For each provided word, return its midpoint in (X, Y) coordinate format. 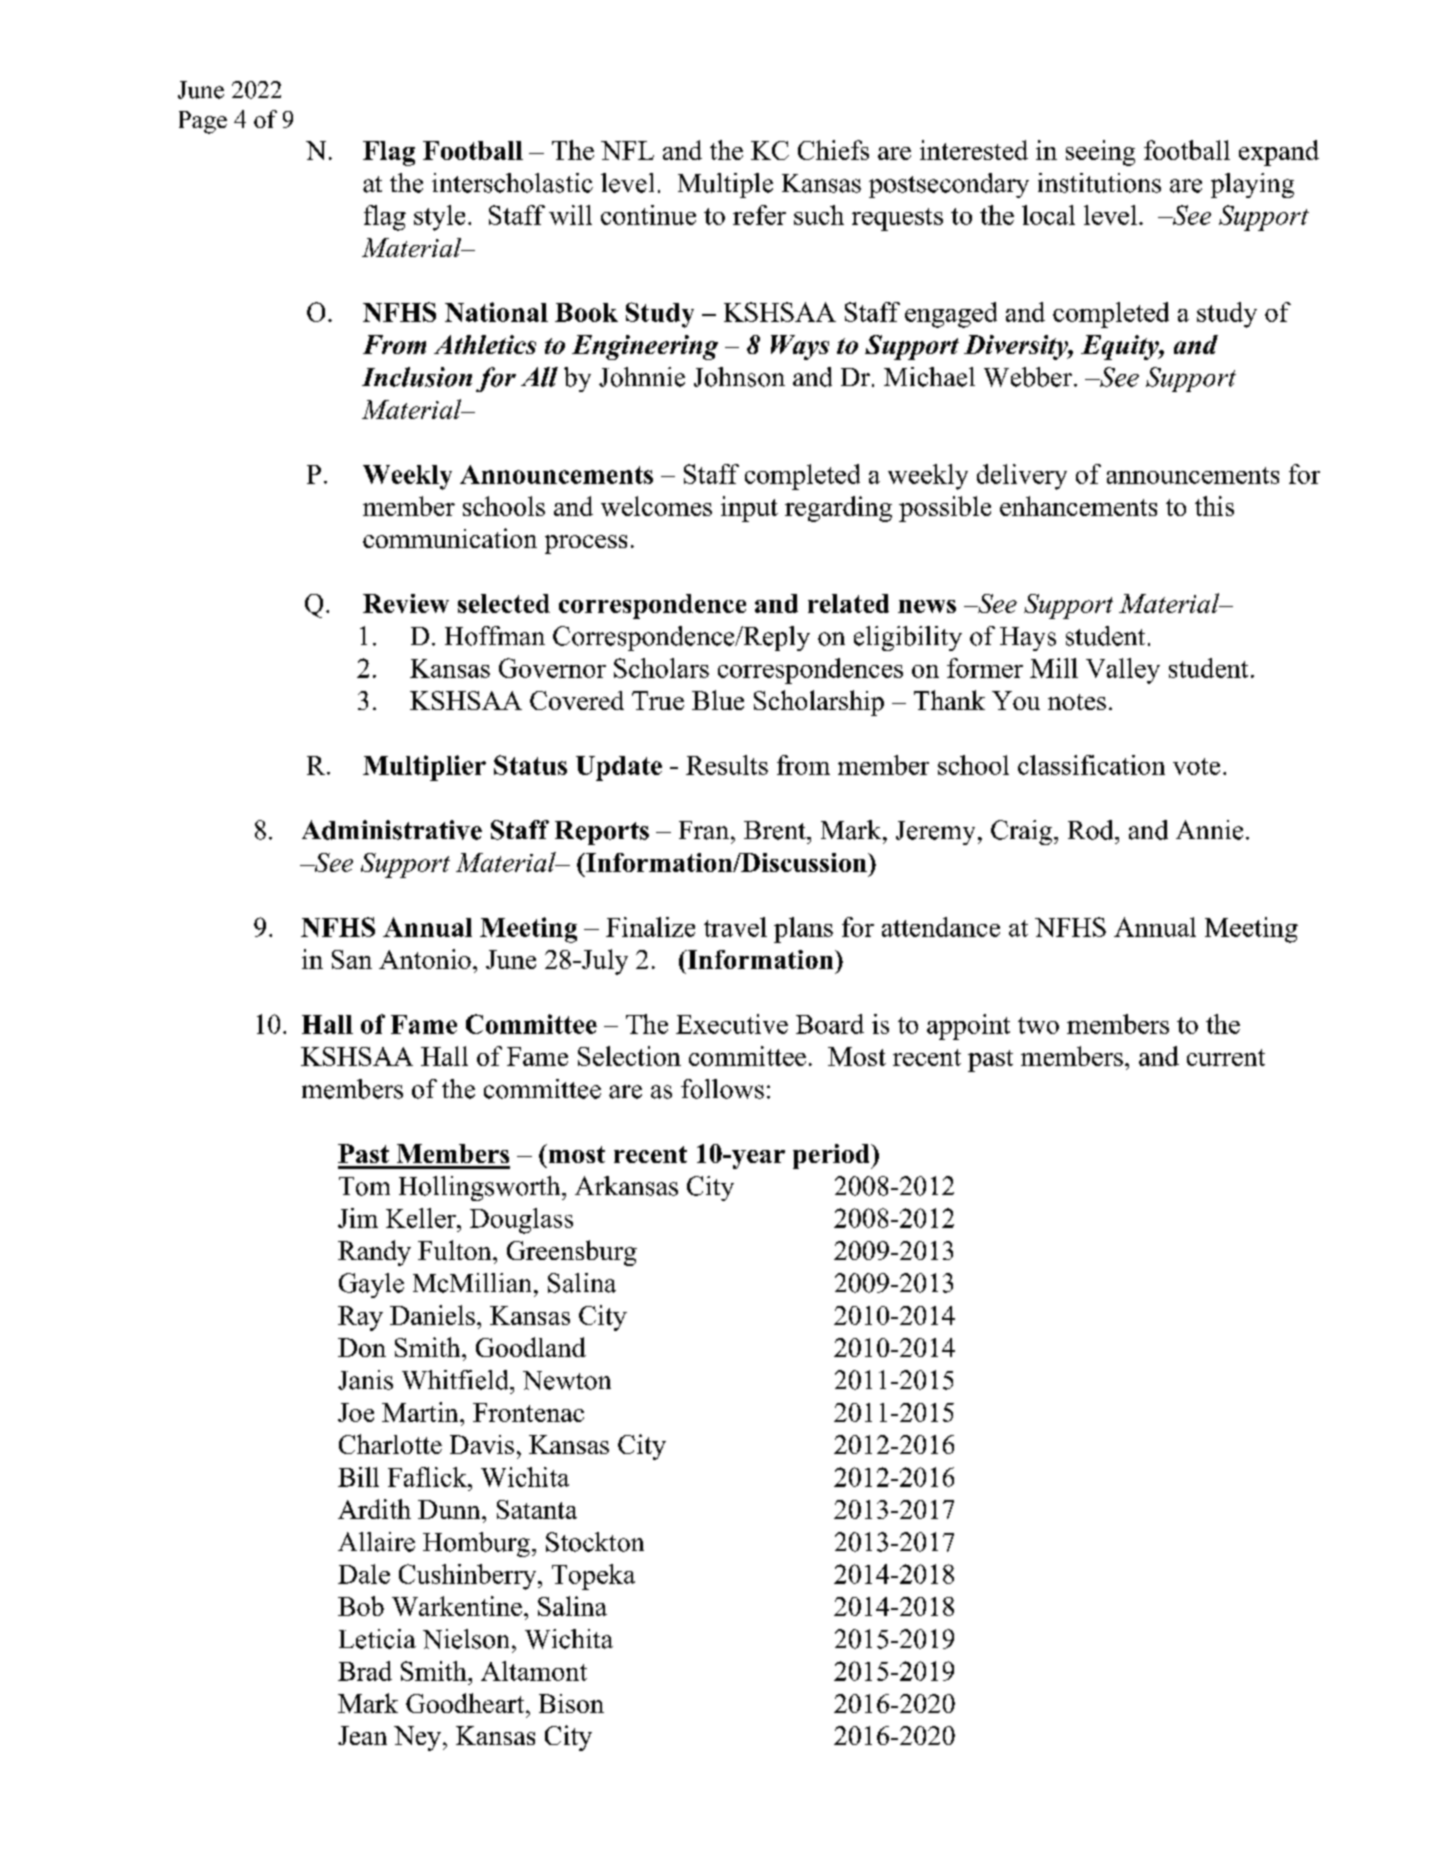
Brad (365, 1671)
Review (406, 603)
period (832, 1156)
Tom (364, 1186)
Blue (718, 700)
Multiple (725, 185)
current (1226, 1057)
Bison (571, 1703)
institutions (1099, 183)
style (439, 218)
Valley (1123, 671)
